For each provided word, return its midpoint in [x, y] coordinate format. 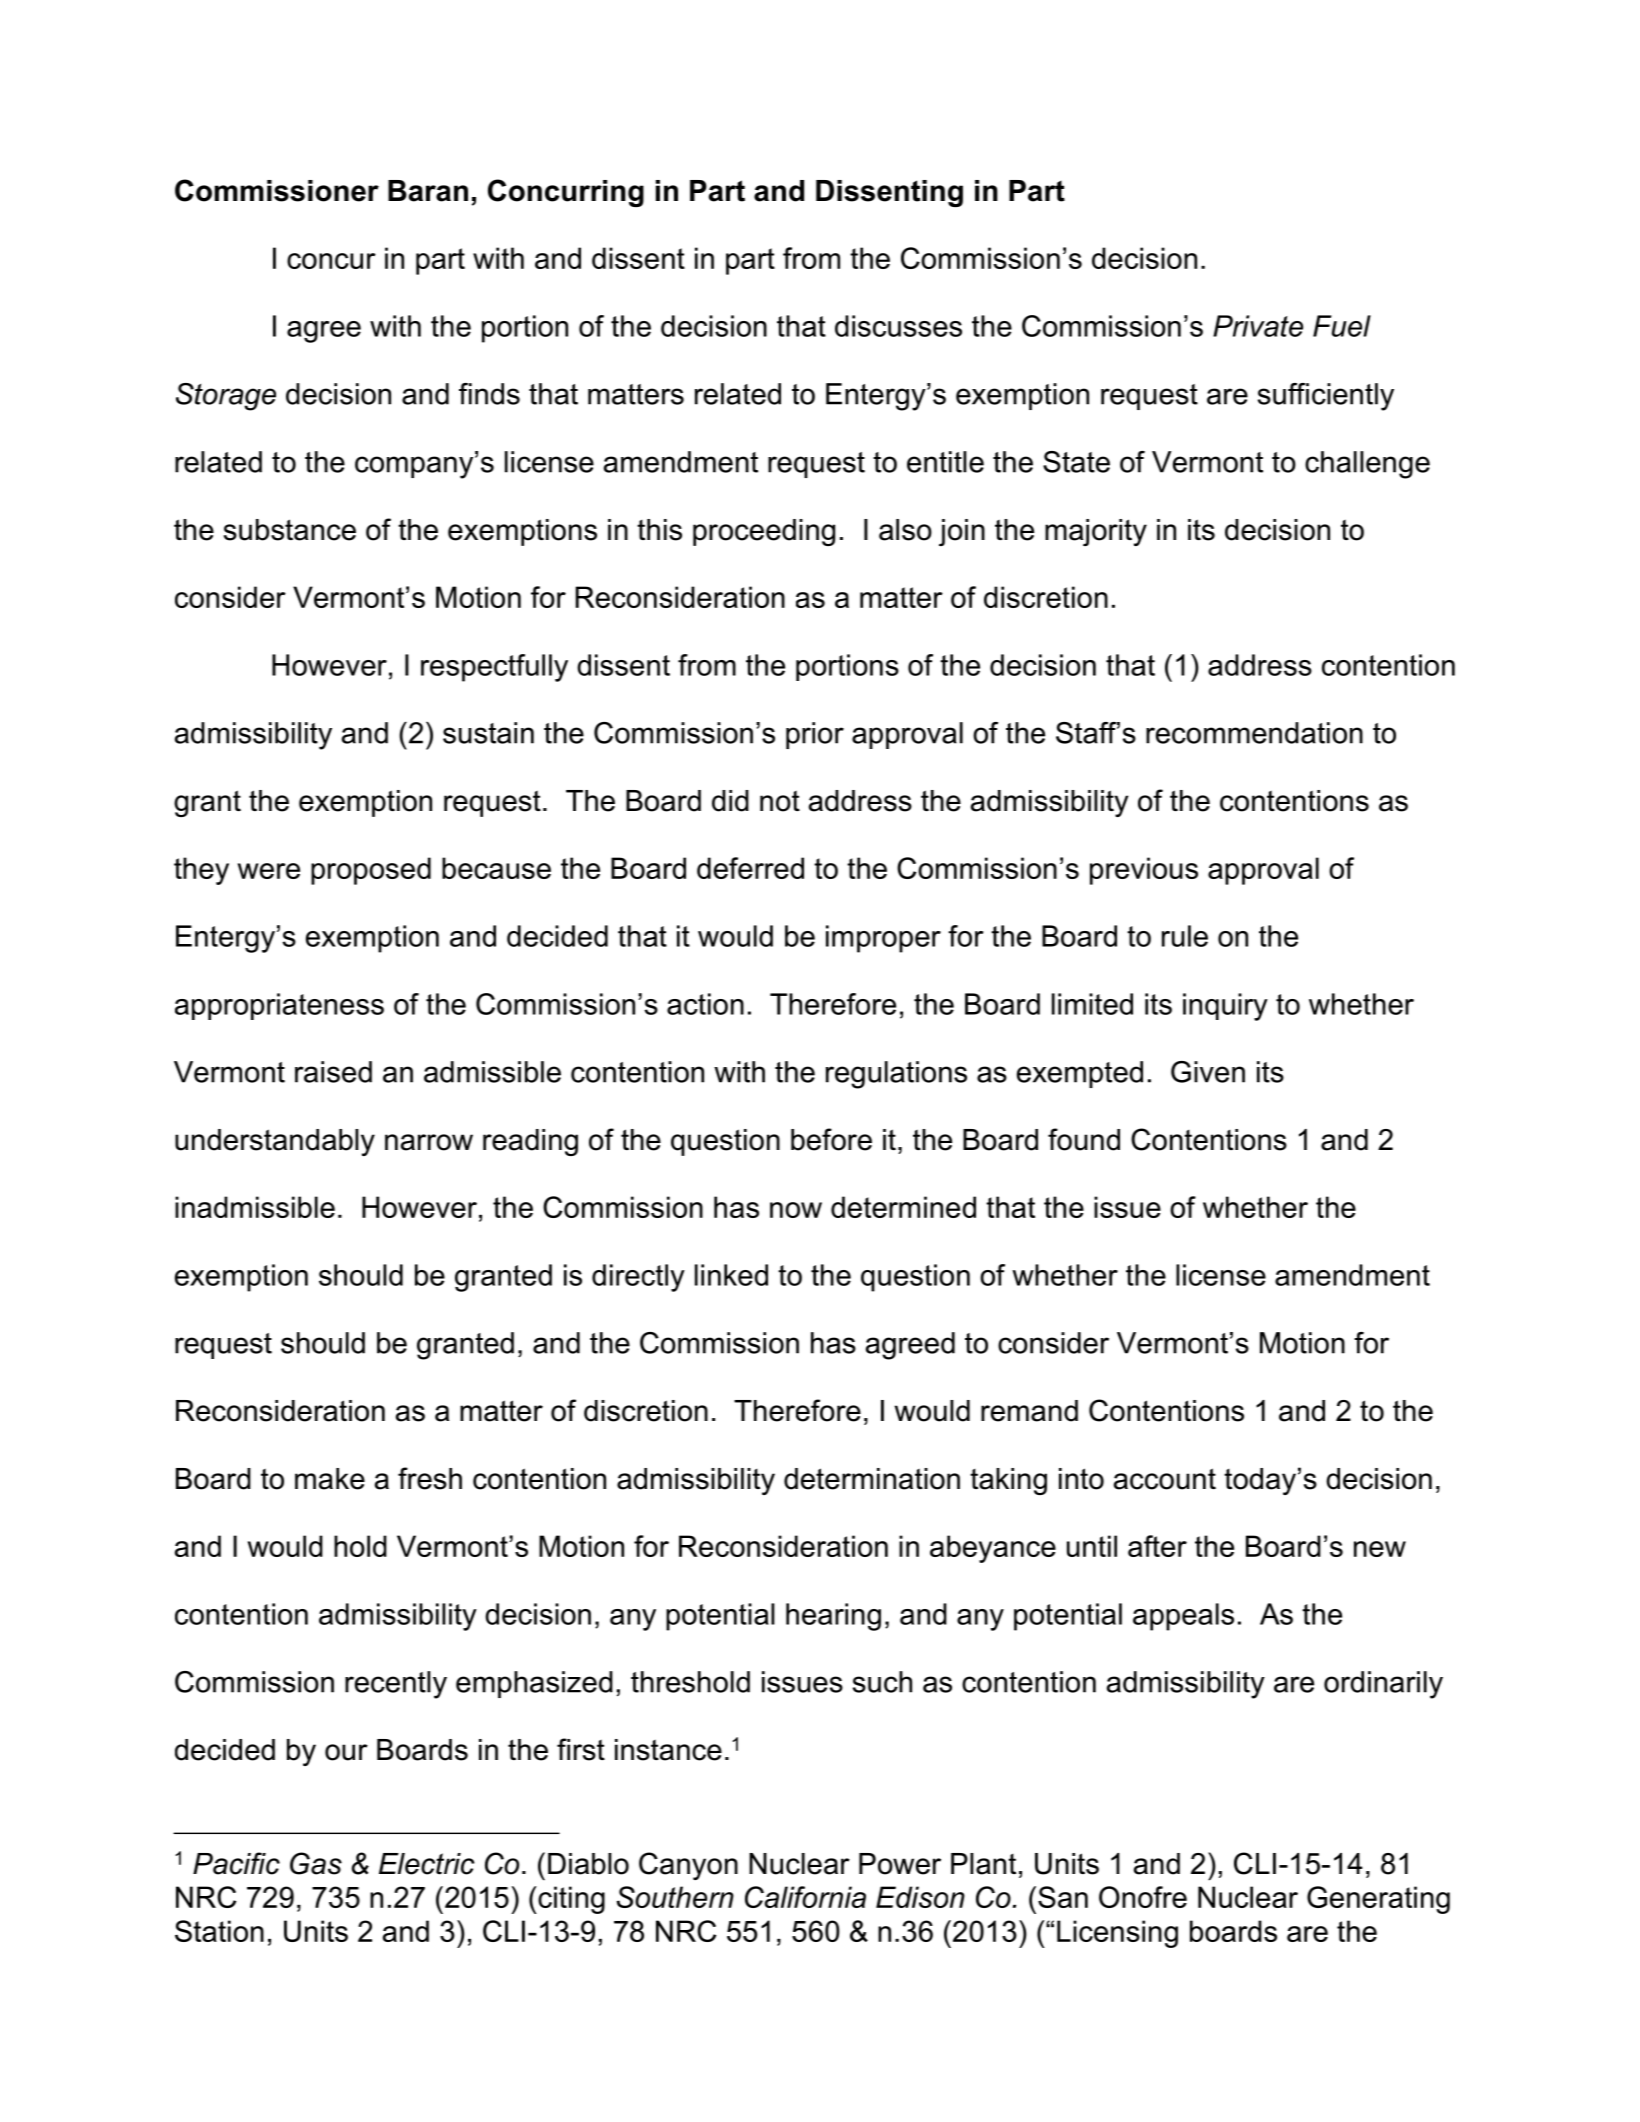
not [780, 801]
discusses [898, 326]
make [330, 1479]
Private [1258, 326]
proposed [371, 871]
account [1165, 1479]
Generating [1378, 1900]
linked [731, 1275]
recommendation [1254, 733]
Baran [428, 191]
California [805, 1897]
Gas [316, 1863]
